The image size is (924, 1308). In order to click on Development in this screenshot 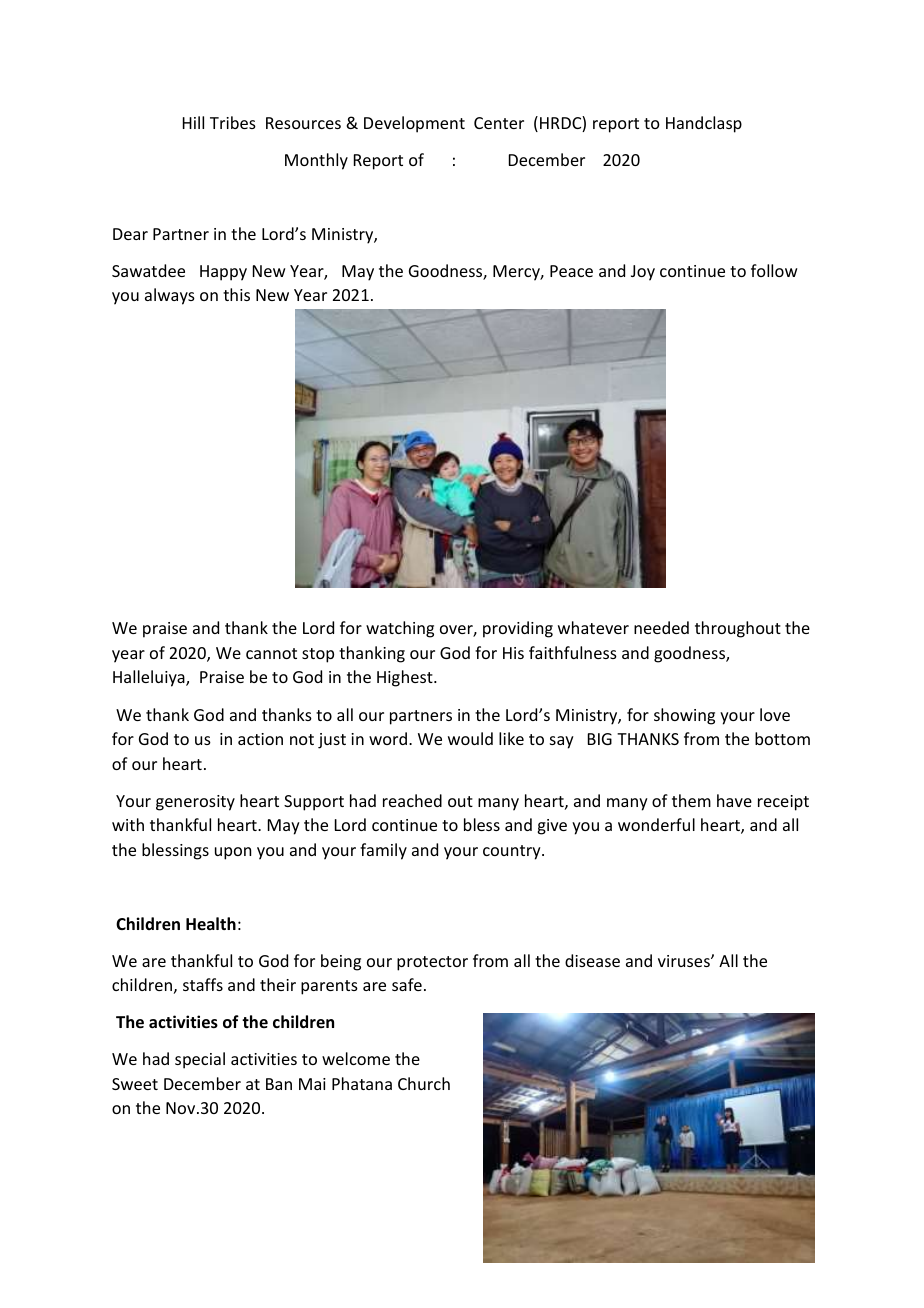, I will do `click(414, 124)`.
